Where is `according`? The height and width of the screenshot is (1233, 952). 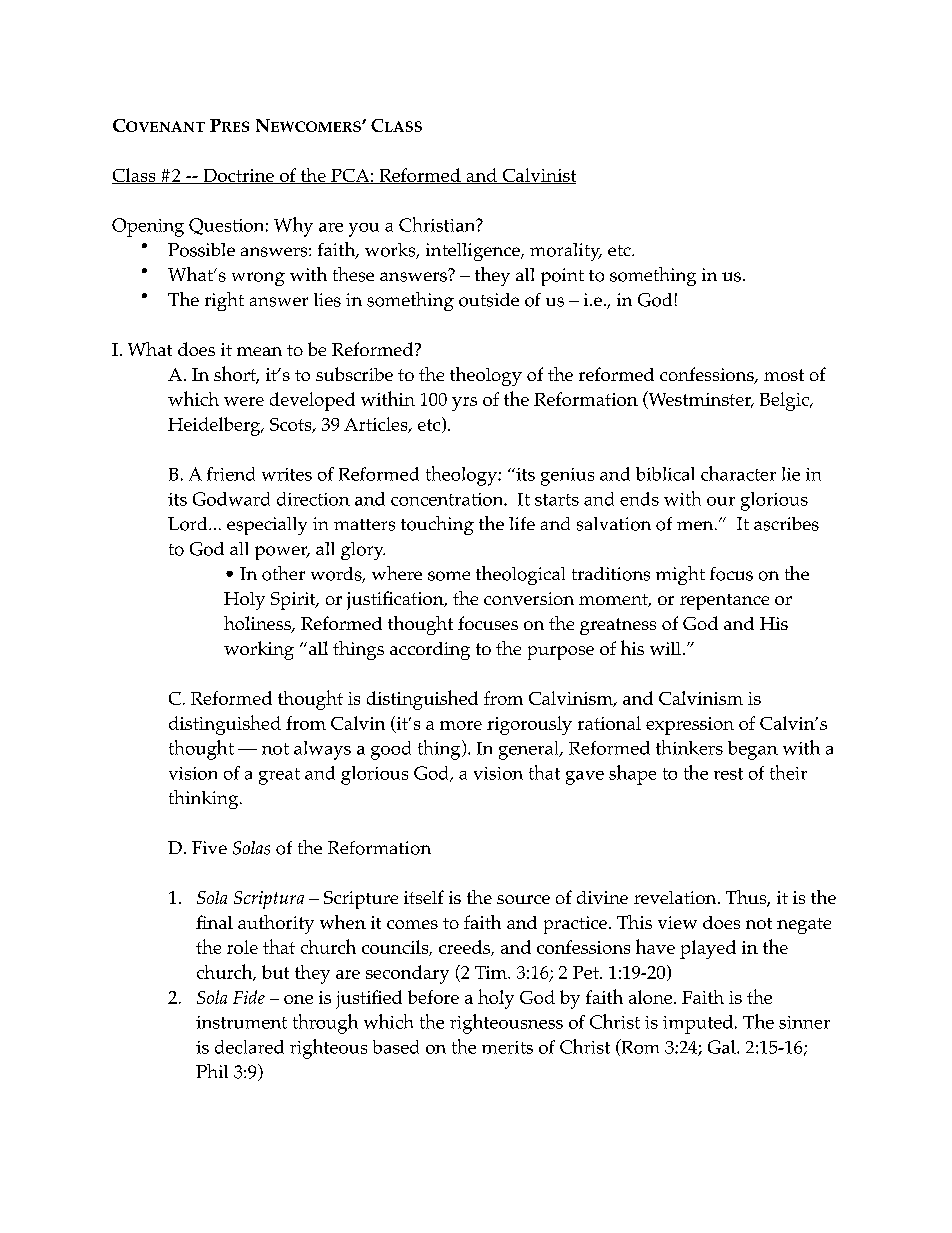
according is located at coordinates (430, 651).
